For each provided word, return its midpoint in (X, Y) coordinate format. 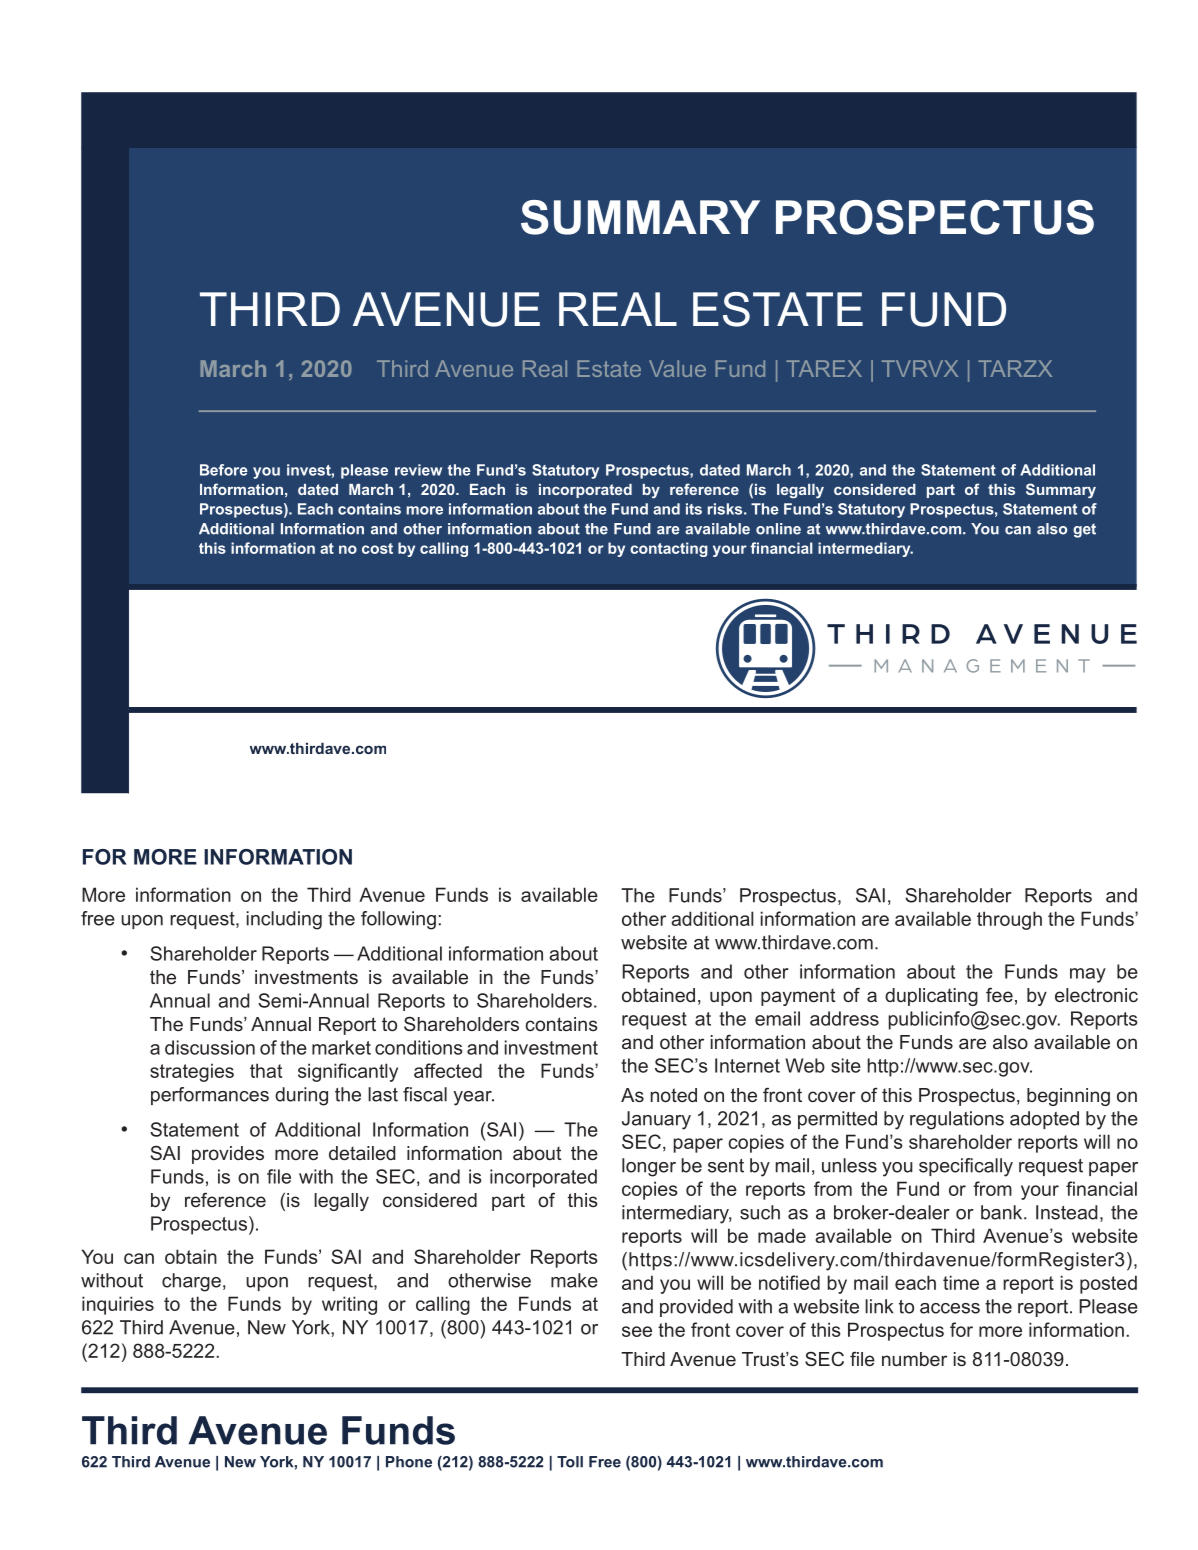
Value (677, 368)
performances (210, 1096)
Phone (409, 1462)
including (284, 920)
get (1084, 531)
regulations (957, 1120)
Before (224, 470)
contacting (669, 549)
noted (674, 1095)
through (1009, 920)
